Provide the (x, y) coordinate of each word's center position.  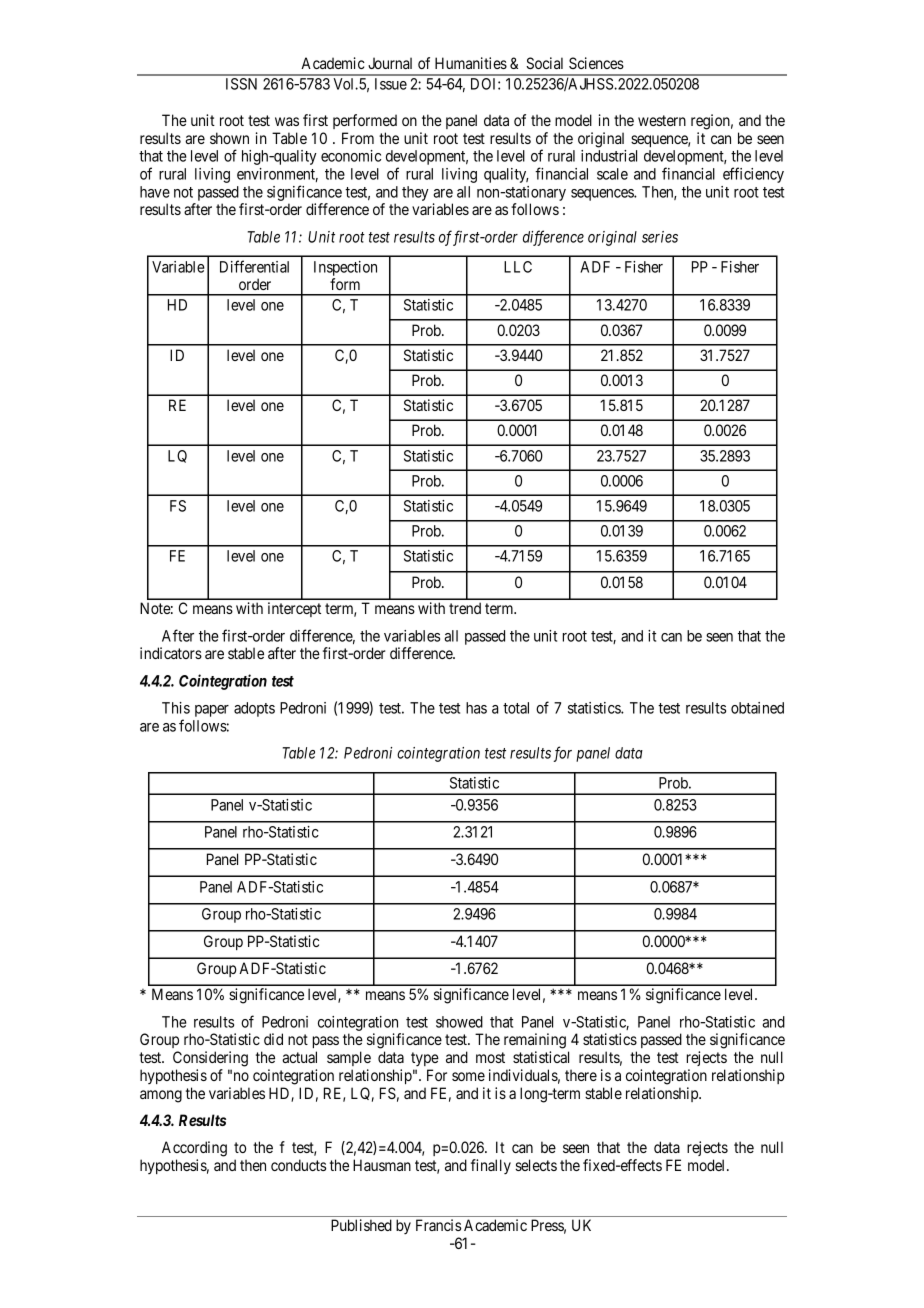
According (194, 1149)
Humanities (471, 63)
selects (536, 1165)
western (662, 120)
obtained (757, 708)
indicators (171, 653)
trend (465, 608)
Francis (438, 1225)
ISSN (241, 84)
